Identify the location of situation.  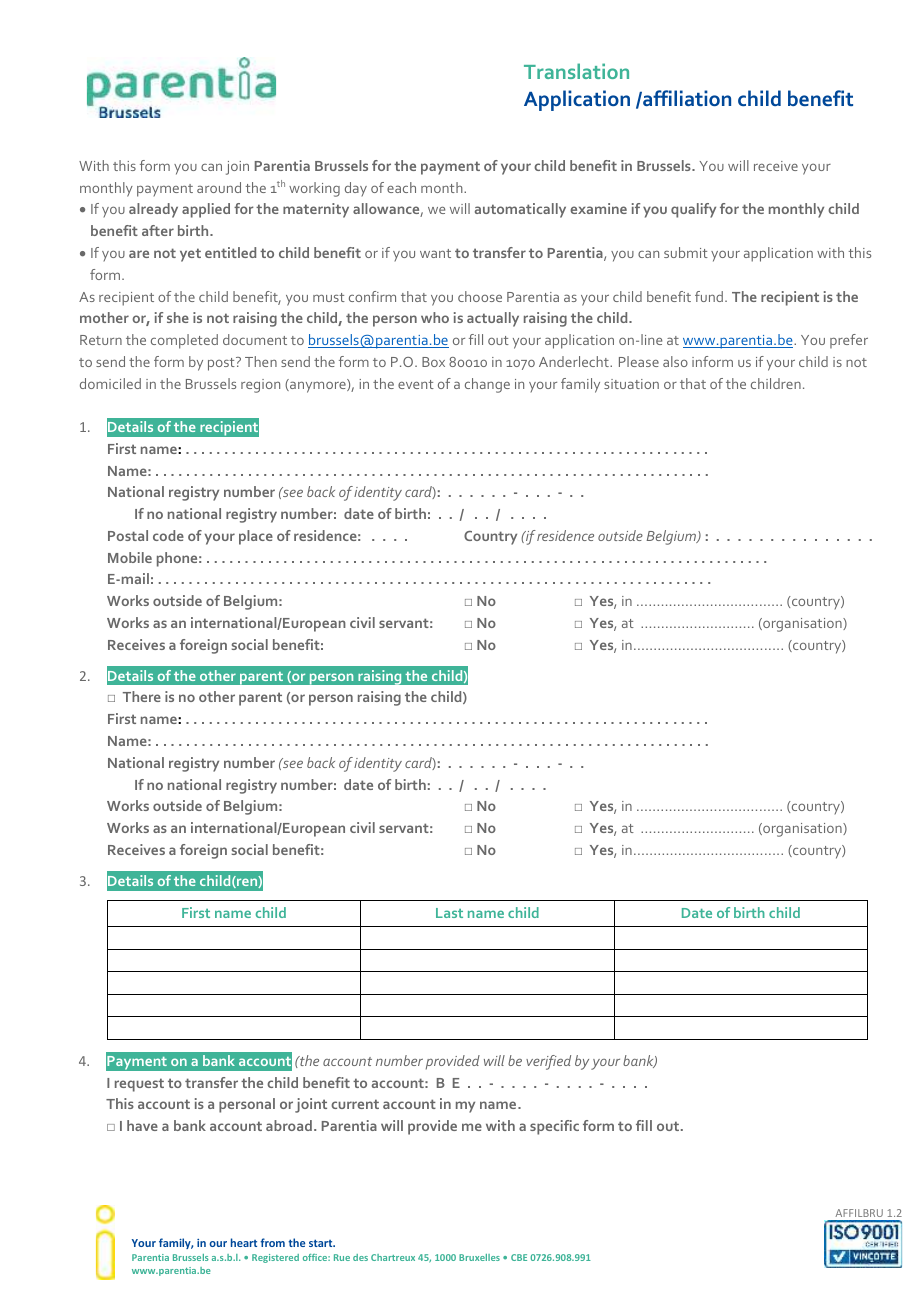
(631, 384).
